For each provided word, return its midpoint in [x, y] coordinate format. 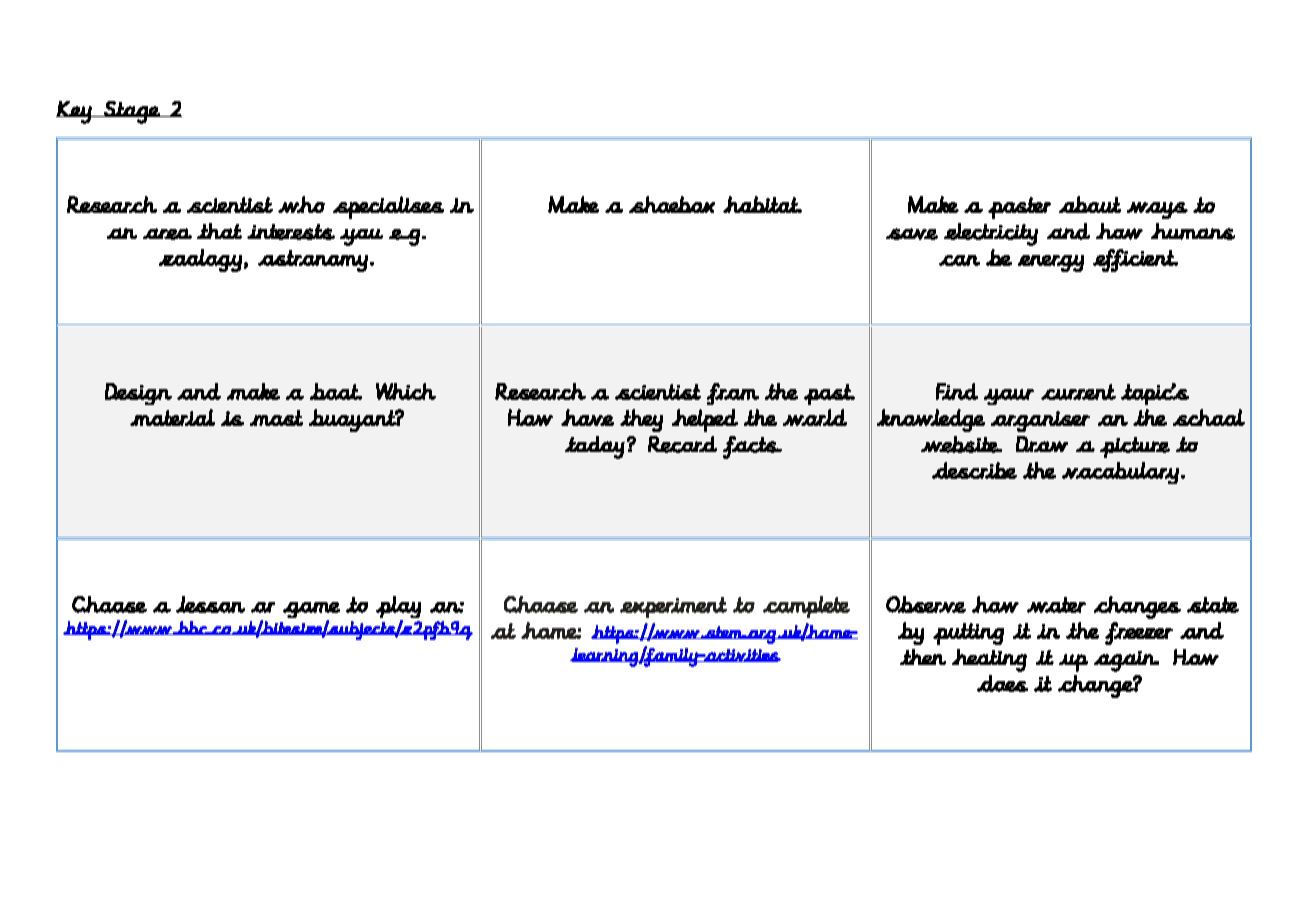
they [641, 420]
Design [138, 394]
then [923, 657]
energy [1051, 263]
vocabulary [1120, 473]
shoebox [672, 204]
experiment [673, 607]
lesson [210, 604]
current [1078, 392]
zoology [200, 260]
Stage [132, 112]
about [1090, 204]
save [912, 234]
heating [989, 660]
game [311, 611]
